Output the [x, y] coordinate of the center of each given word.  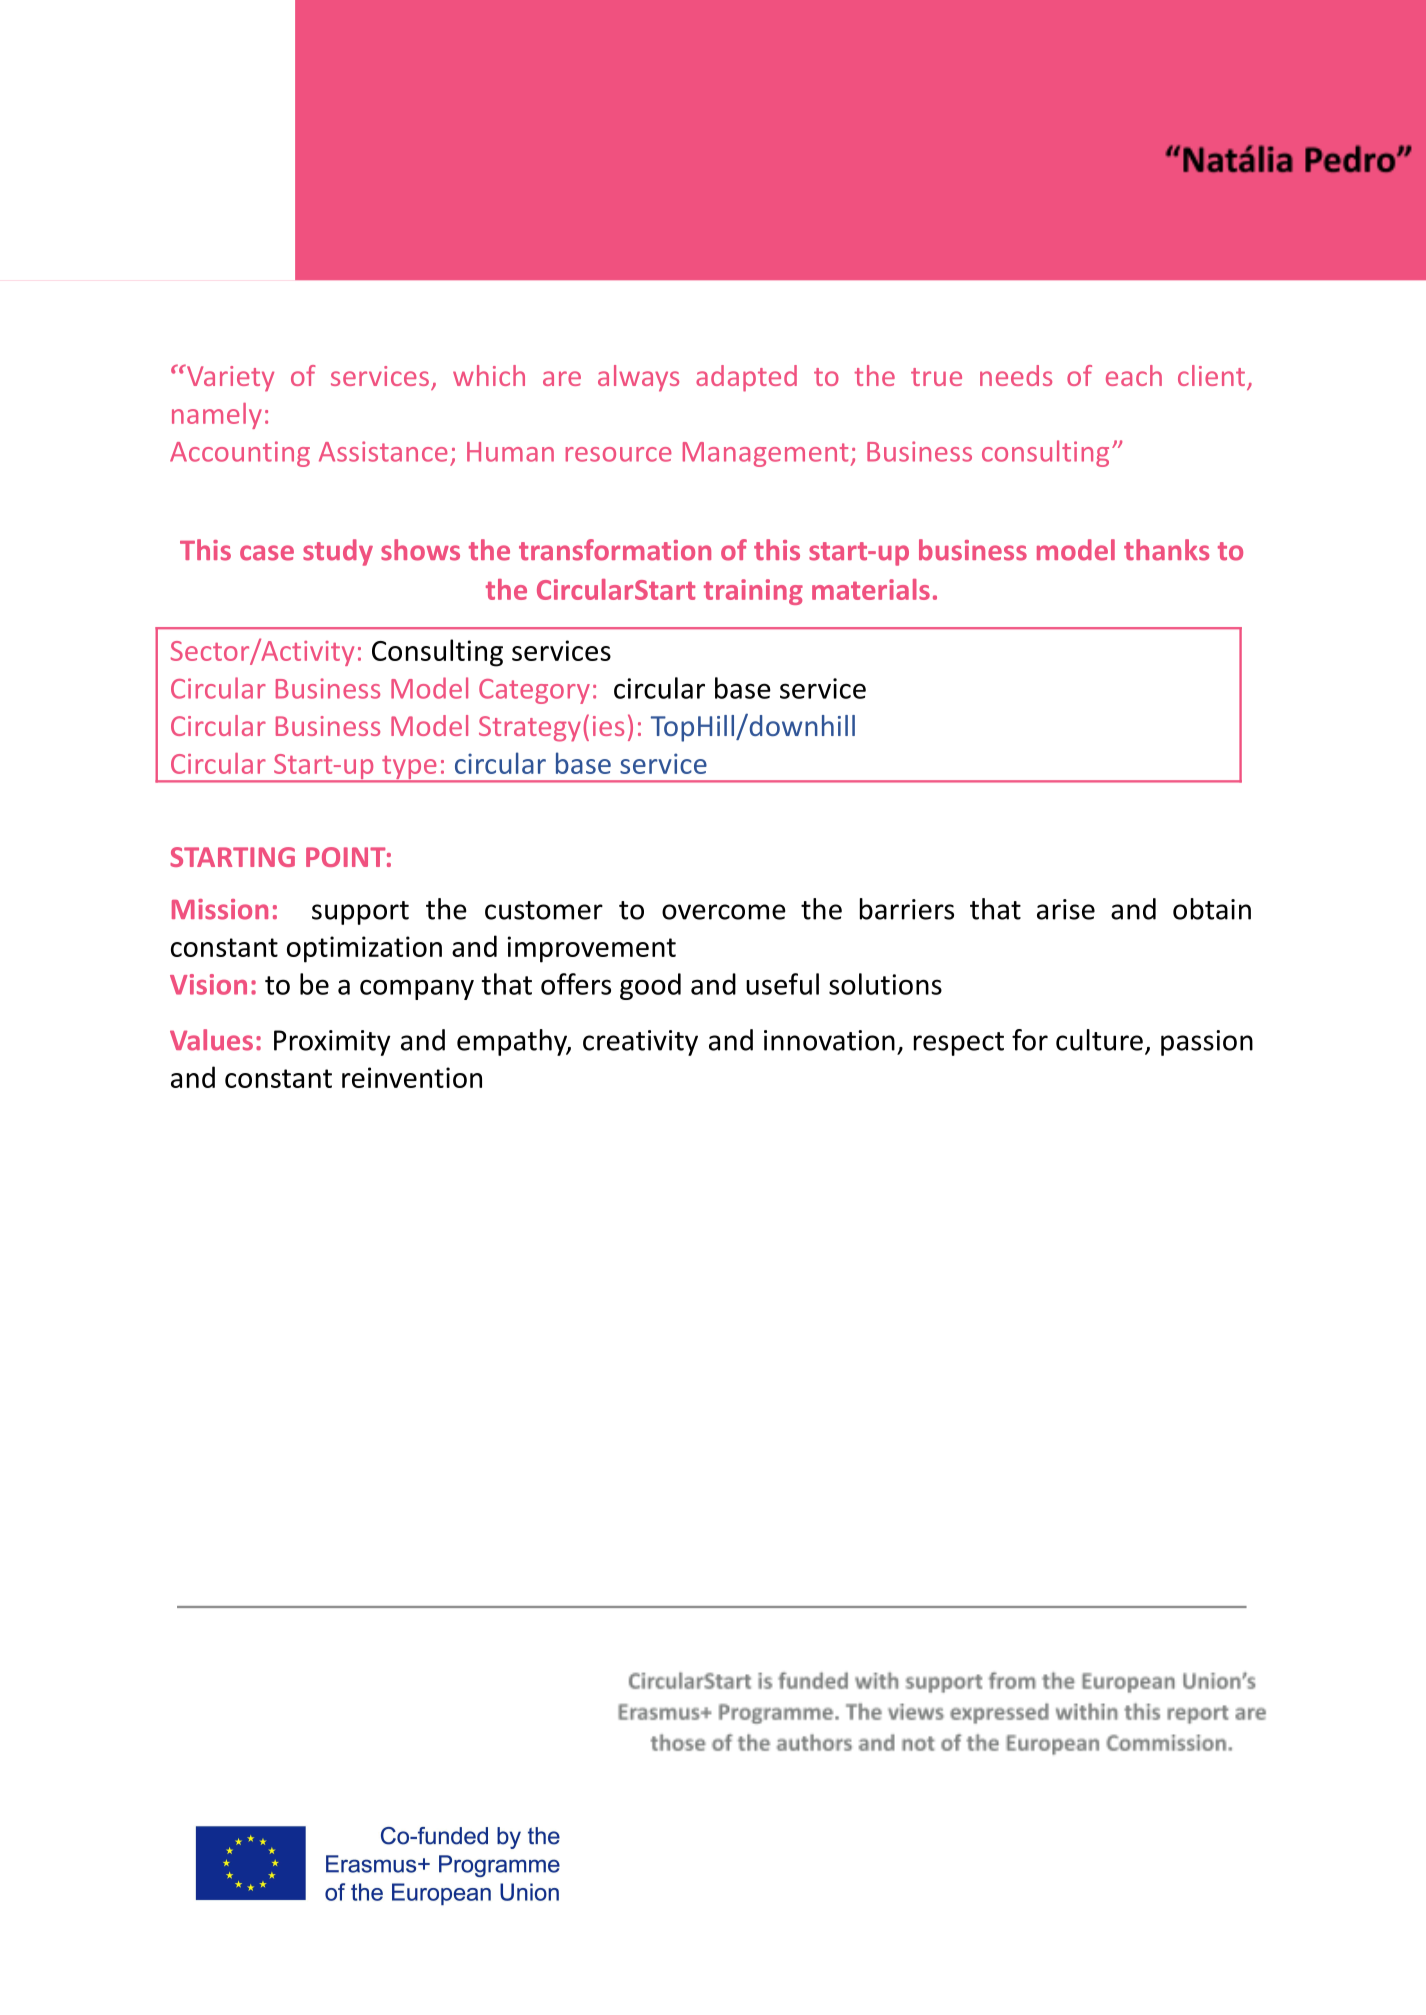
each [1134, 375]
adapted [746, 378]
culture [1099, 1040]
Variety [229, 378]
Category [534, 691]
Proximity [332, 1043]
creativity [640, 1043]
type [409, 769]
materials [871, 589]
